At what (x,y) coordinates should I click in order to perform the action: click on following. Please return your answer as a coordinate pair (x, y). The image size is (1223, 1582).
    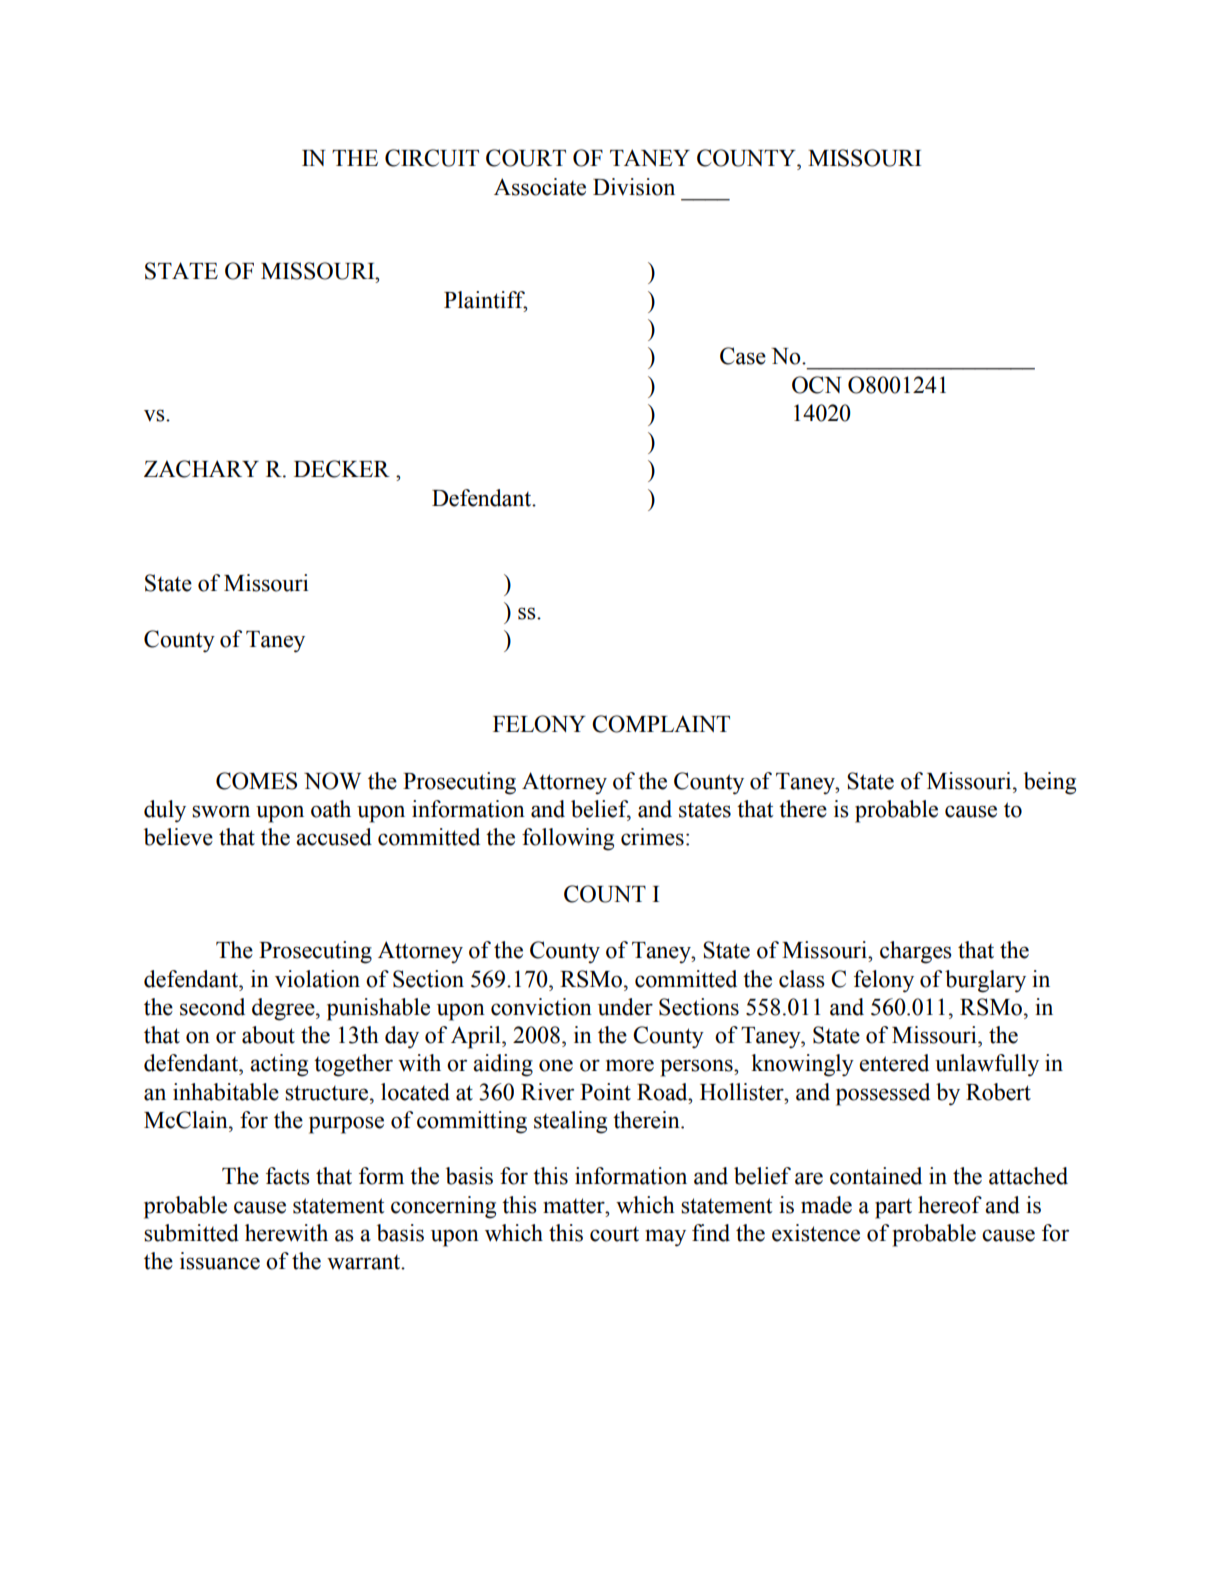
    Looking at the image, I should click on (568, 839).
